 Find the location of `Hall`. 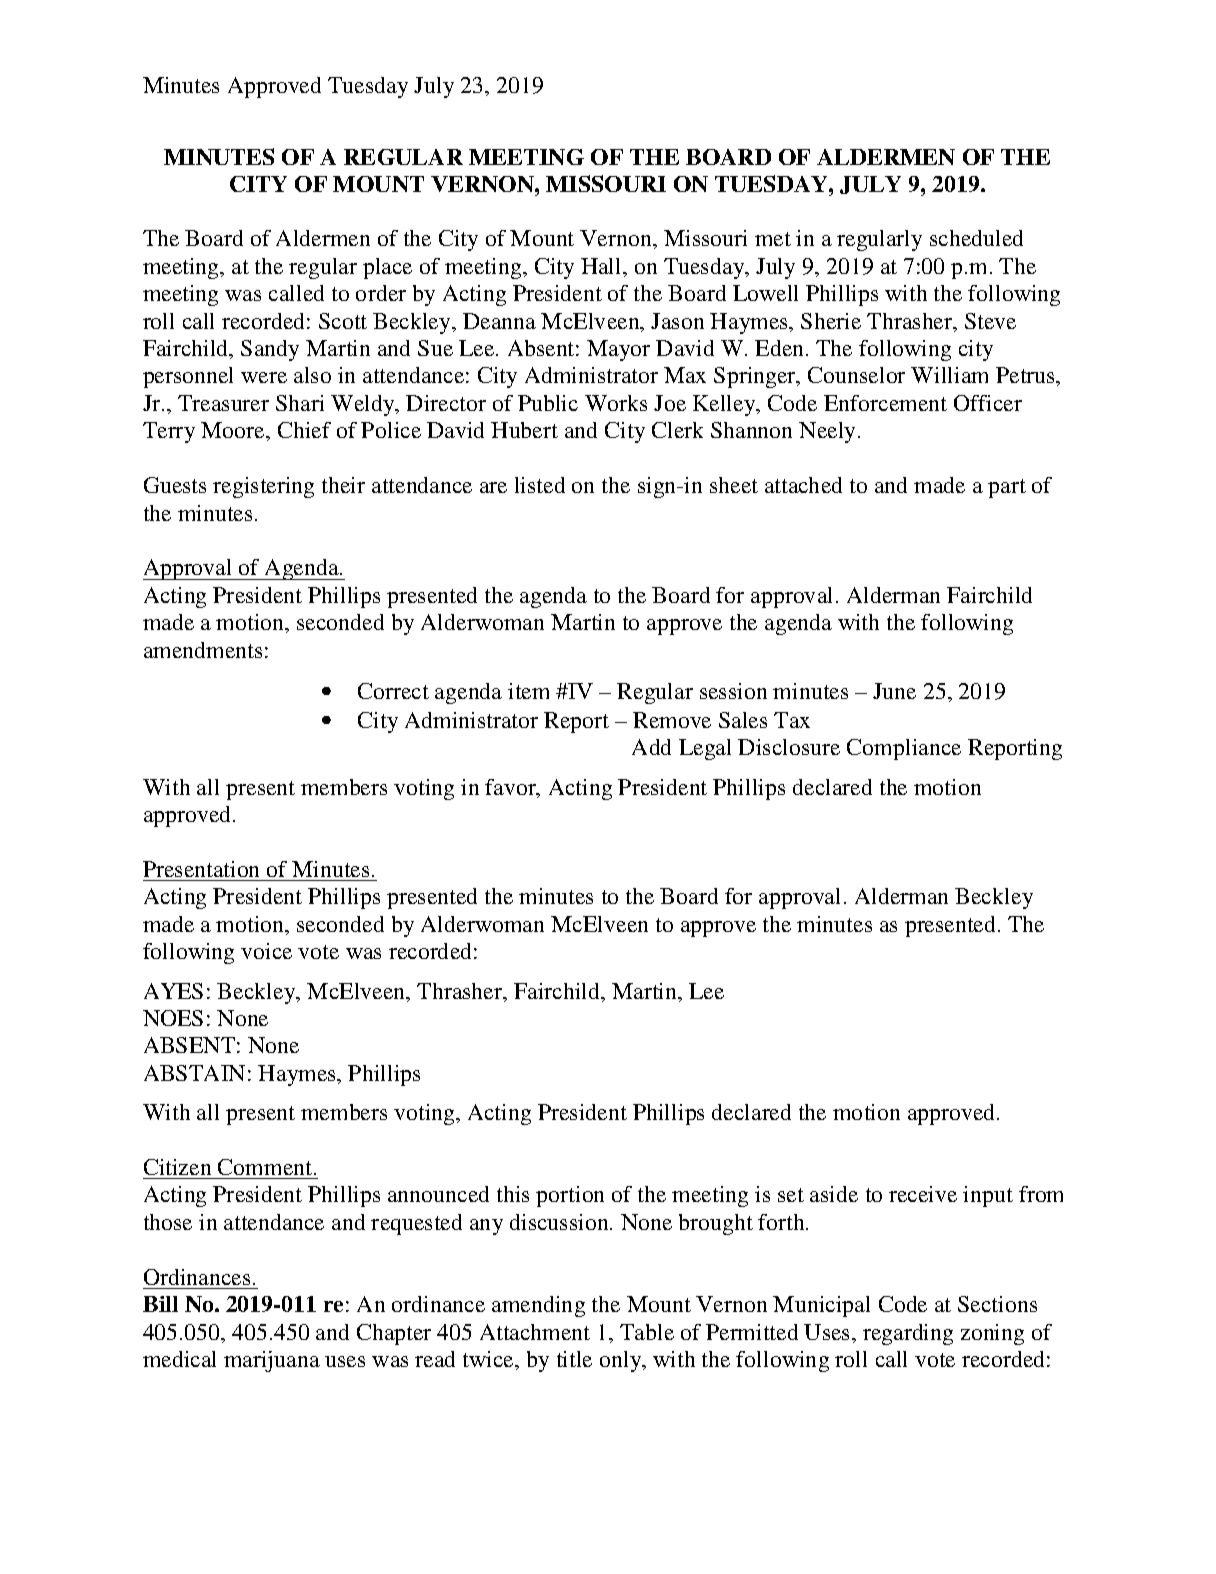

Hall is located at coordinates (602, 266).
